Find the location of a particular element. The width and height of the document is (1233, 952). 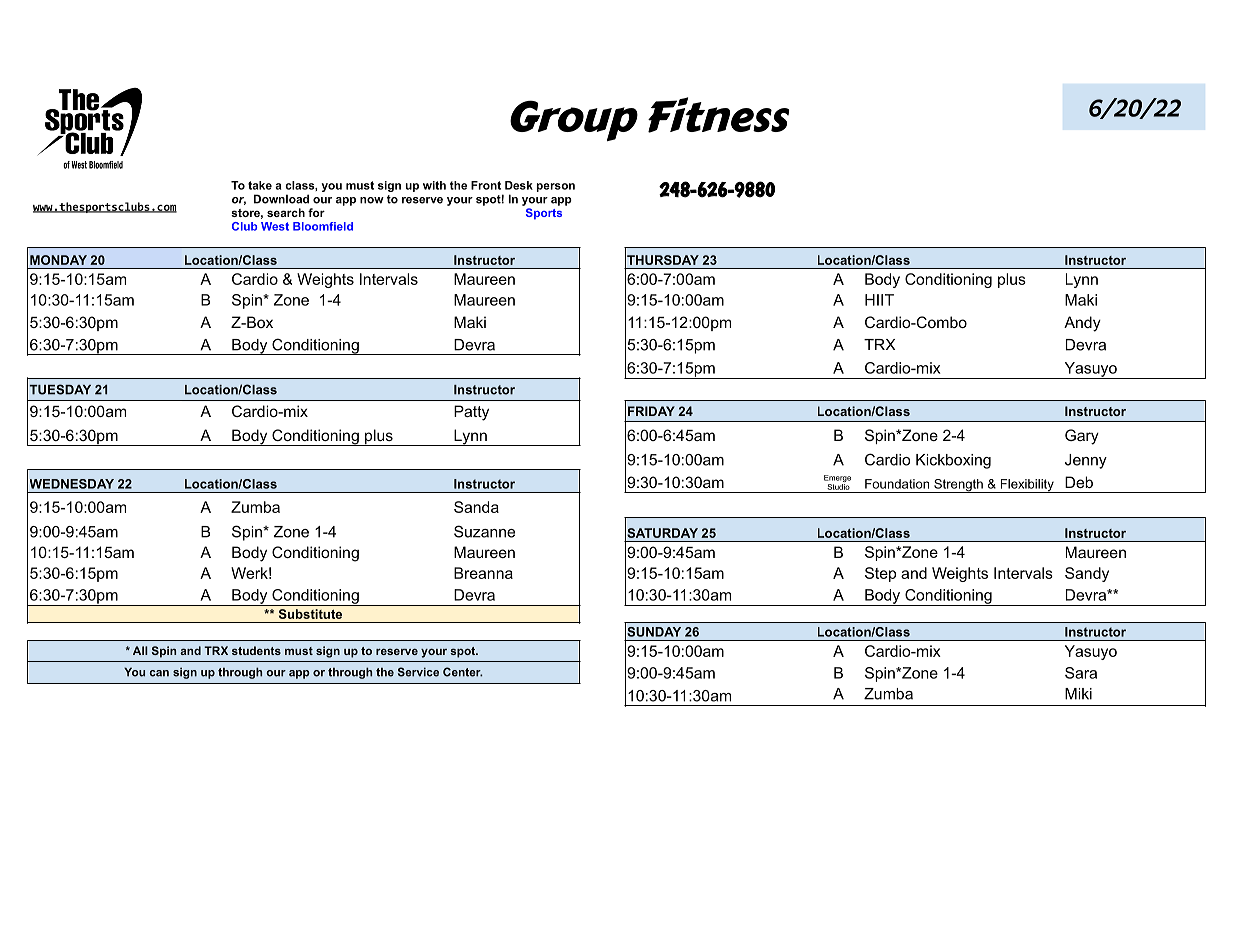

Kickboxing is located at coordinates (953, 461).
